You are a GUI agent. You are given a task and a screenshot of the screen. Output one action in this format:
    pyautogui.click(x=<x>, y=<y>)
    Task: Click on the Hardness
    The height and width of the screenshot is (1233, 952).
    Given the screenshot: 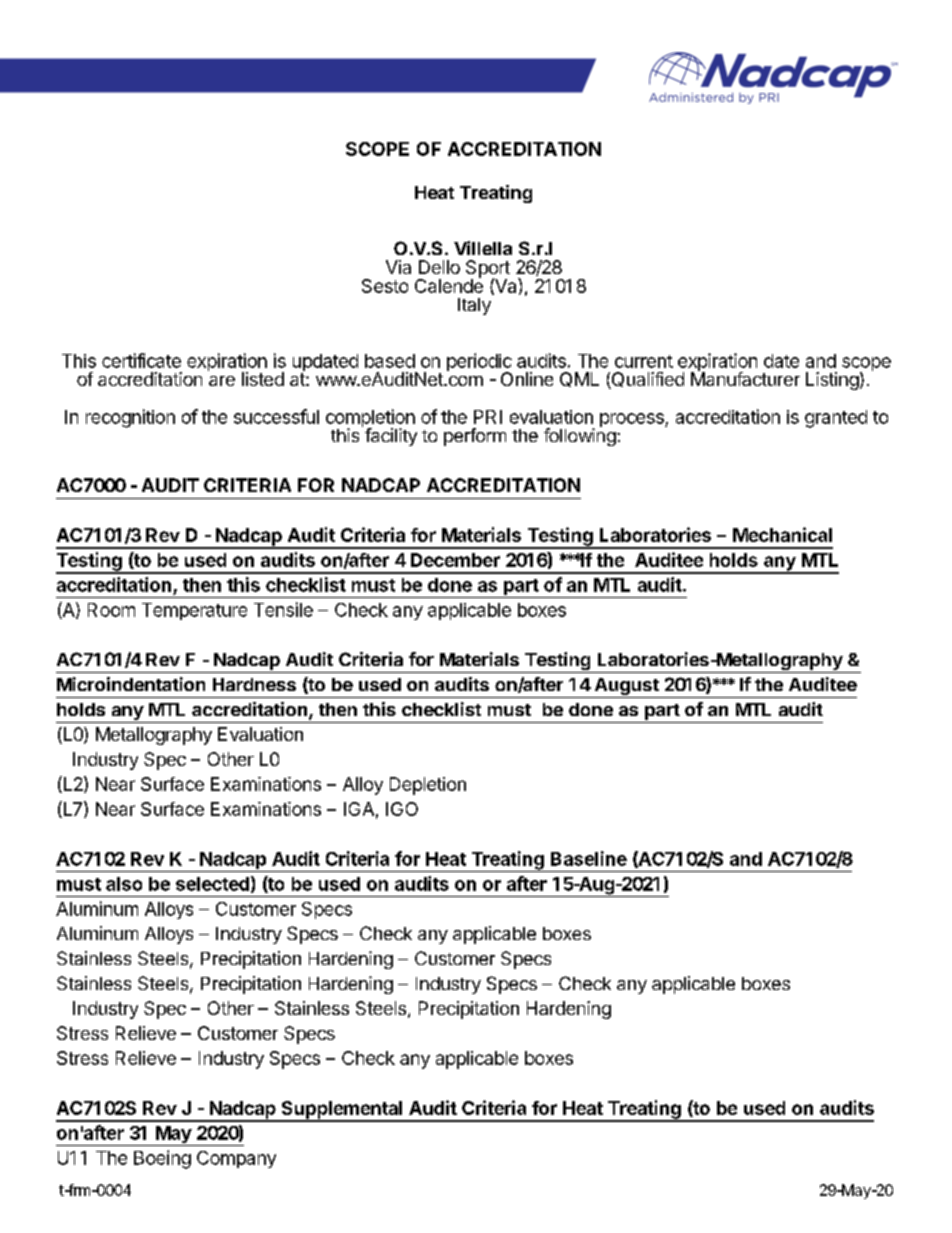 What is the action you would take?
    pyautogui.click(x=254, y=684)
